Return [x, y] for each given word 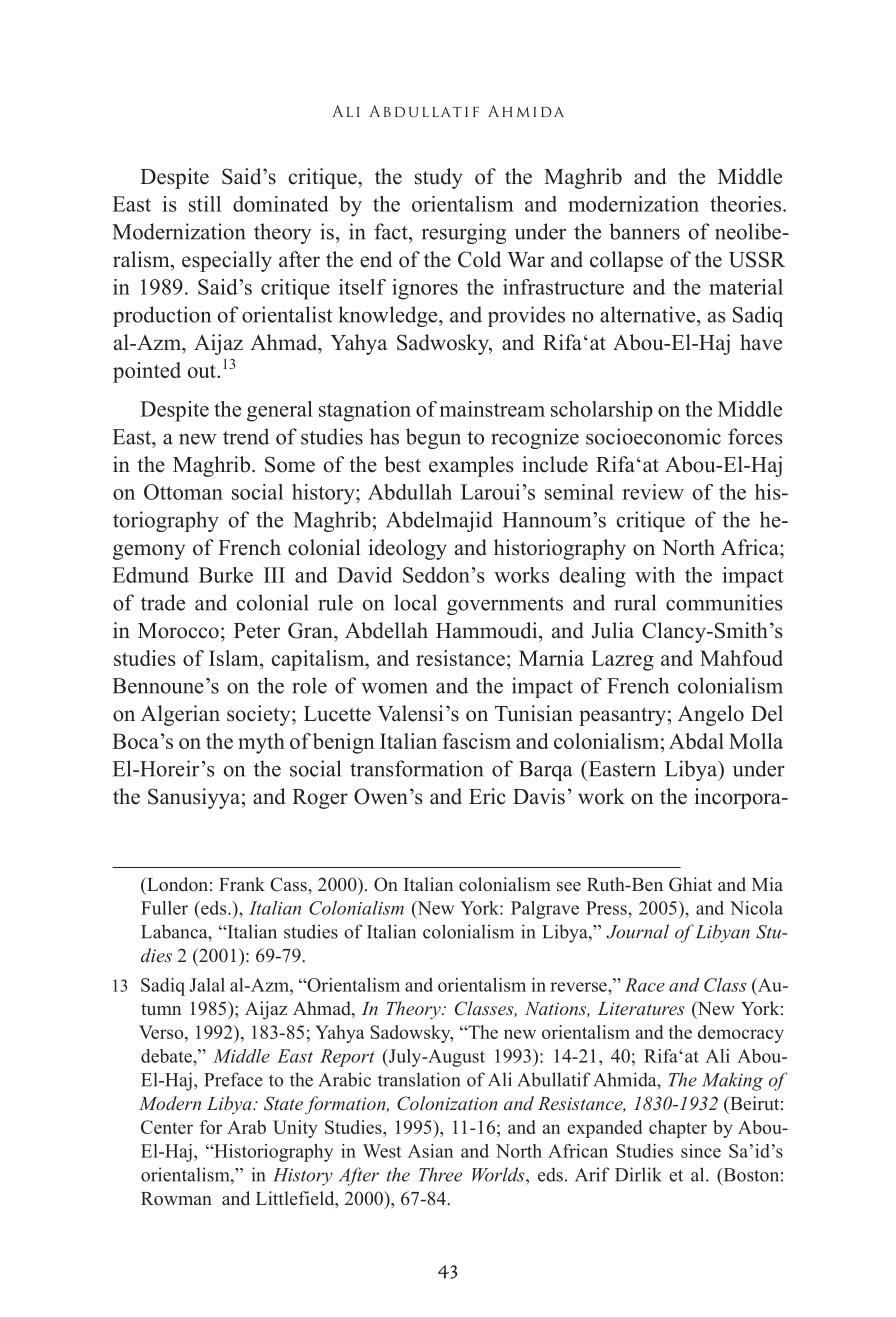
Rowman [176, 1199]
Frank [242, 884]
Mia [767, 884]
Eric [487, 796]
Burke [226, 575]
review [653, 492]
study [439, 178]
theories [747, 204]
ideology [408, 549]
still [205, 204]
